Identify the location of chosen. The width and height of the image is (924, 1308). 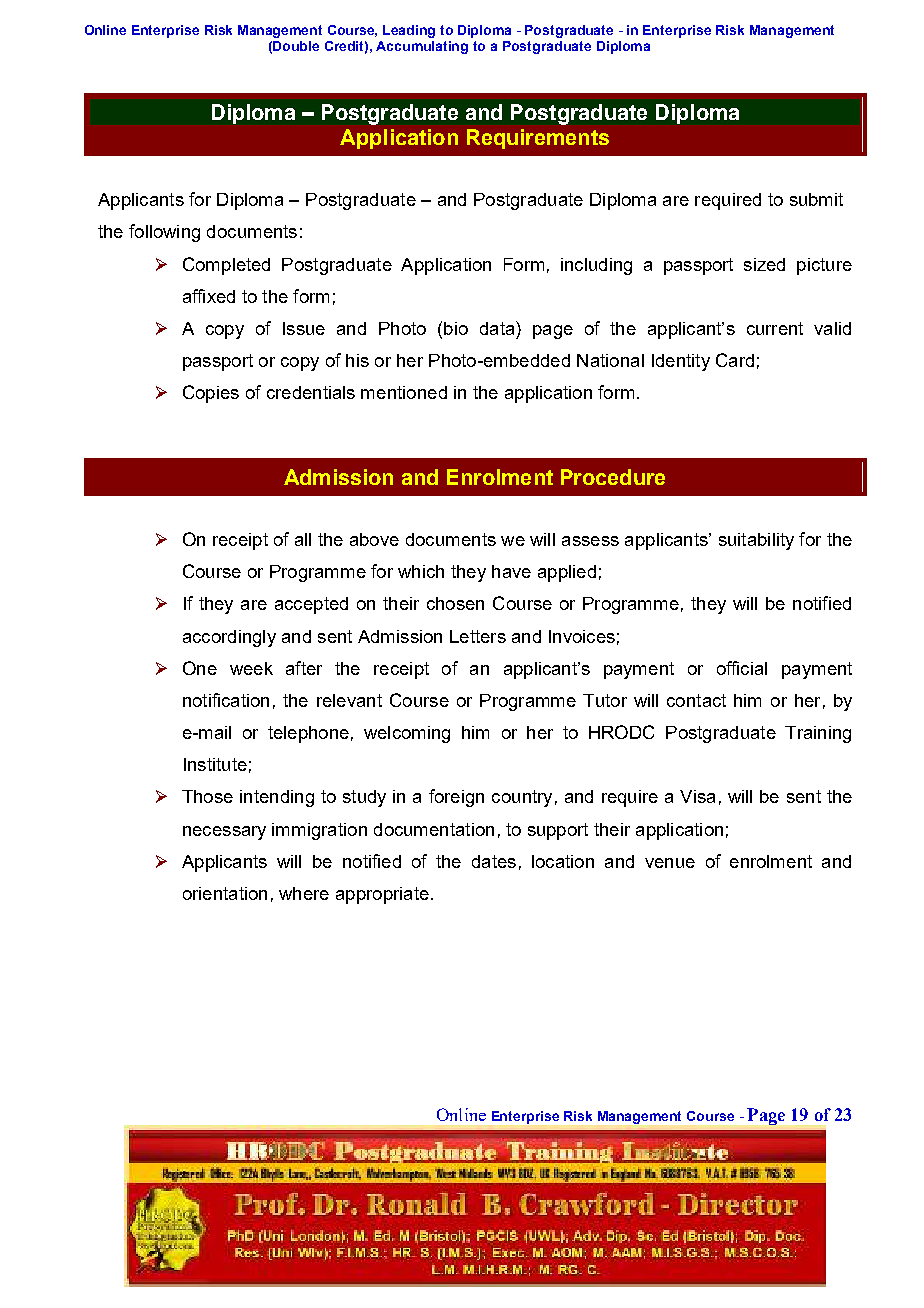
(455, 603).
